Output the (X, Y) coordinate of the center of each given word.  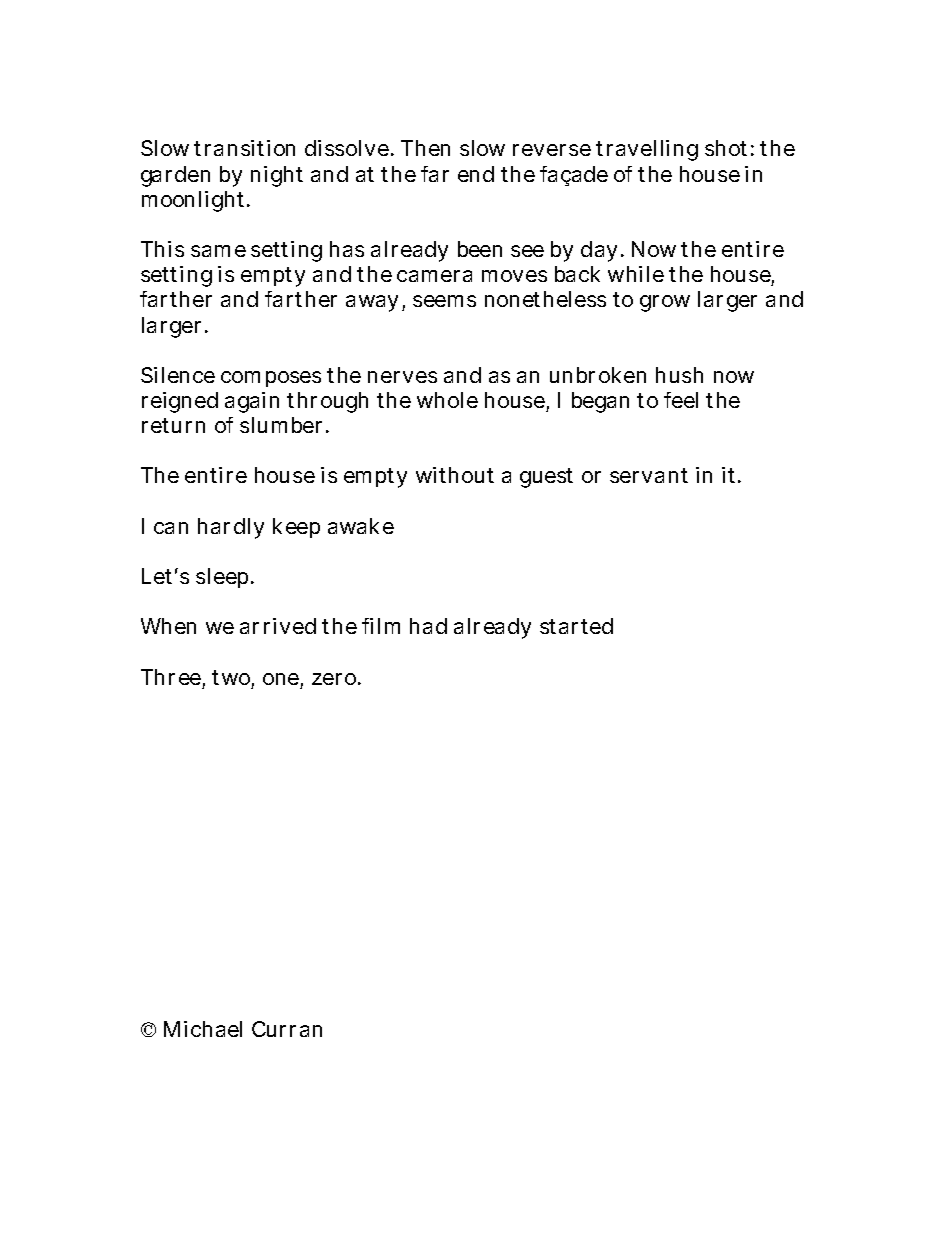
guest (546, 478)
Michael (203, 1029)
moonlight (193, 201)
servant (649, 475)
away (372, 303)
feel (681, 400)
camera (434, 276)
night (277, 176)
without (455, 475)
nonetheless (545, 299)
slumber (281, 425)
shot (726, 148)
